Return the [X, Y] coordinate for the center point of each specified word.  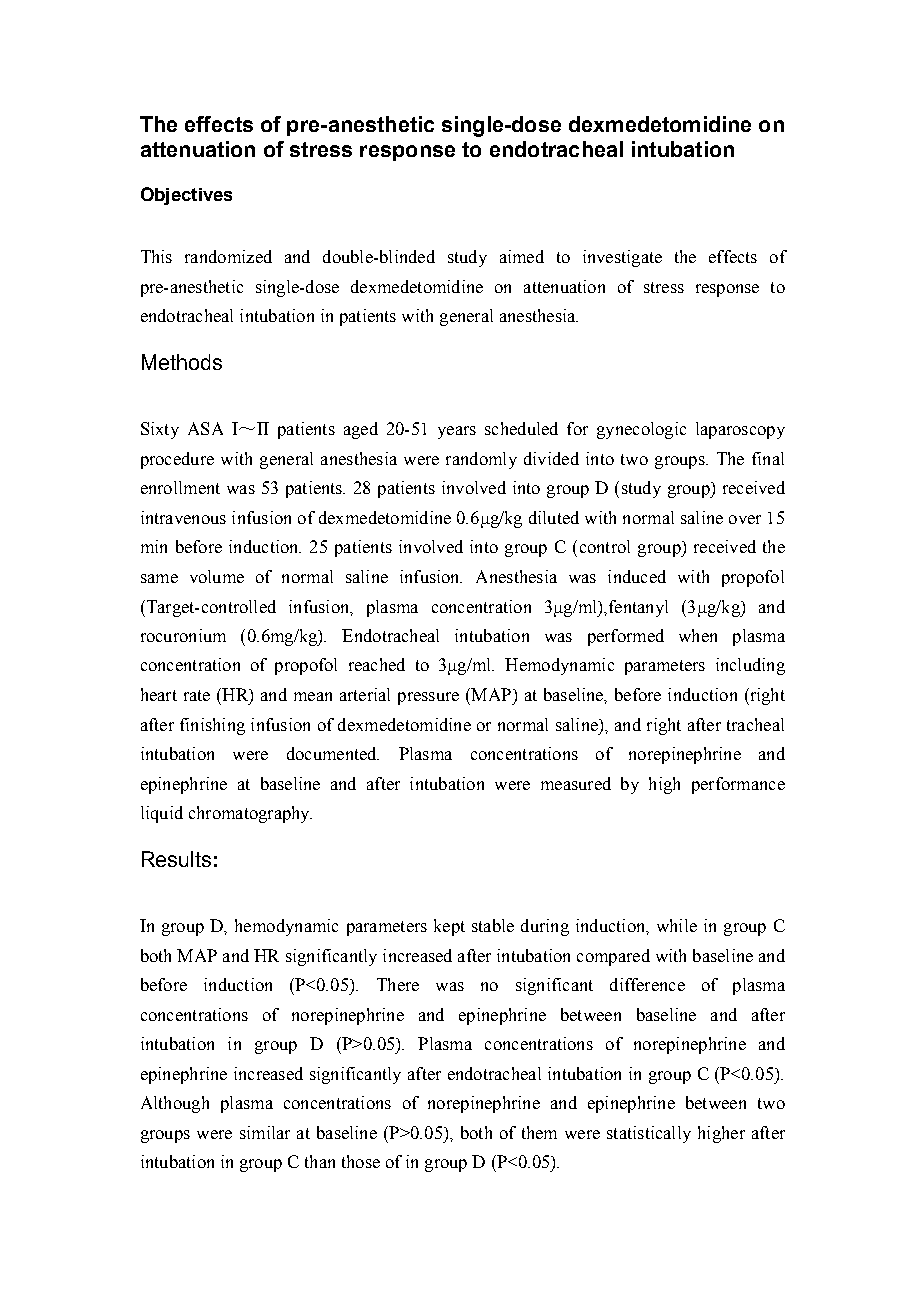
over [745, 519]
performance [738, 785]
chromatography [250, 814]
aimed [522, 256]
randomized [228, 256]
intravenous [183, 517]
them [539, 1132]
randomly [481, 460]
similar [265, 1132]
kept [449, 927]
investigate [622, 258]
